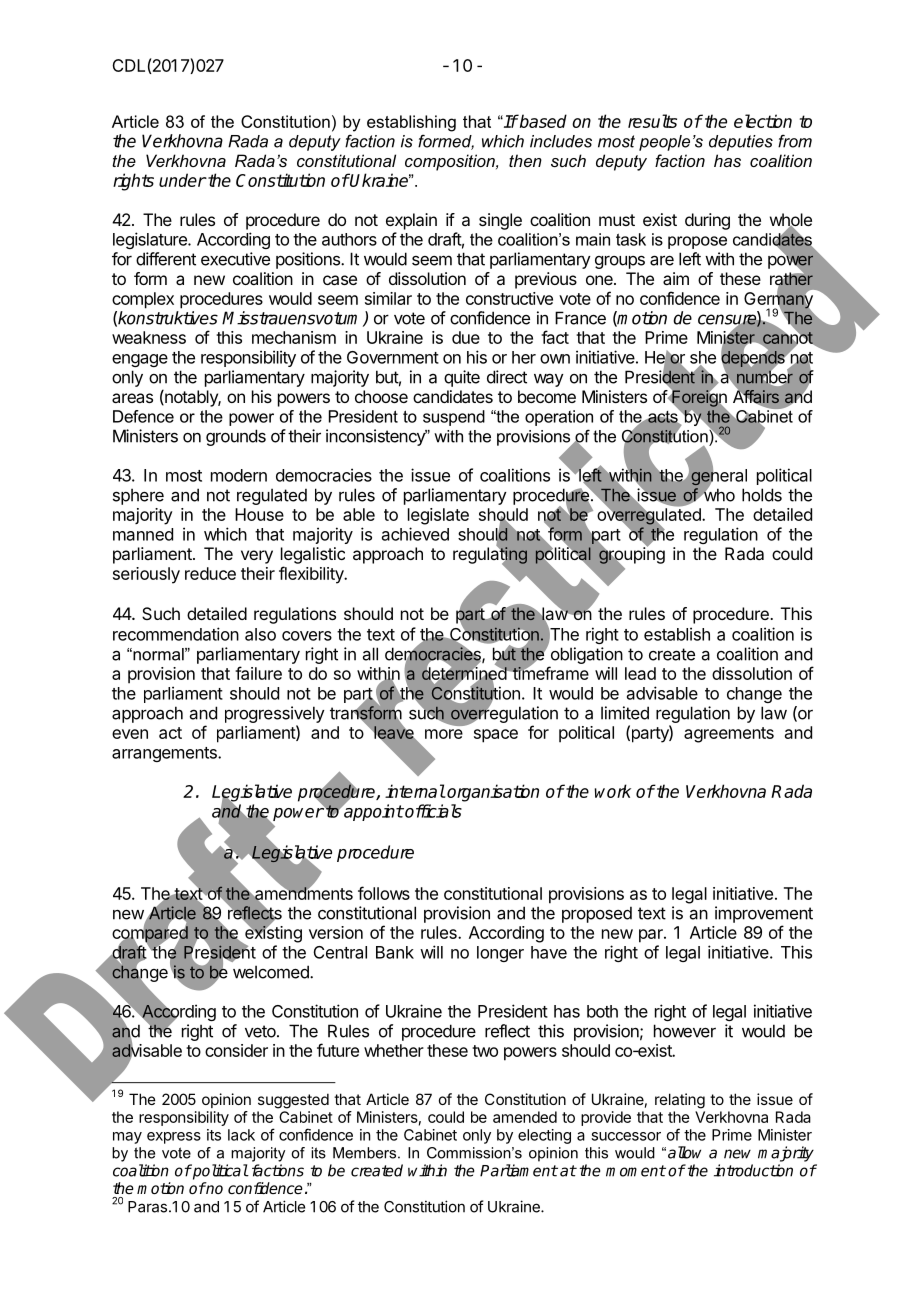 This page has height=1308, width=924. What do you see at coordinates (741, 143) in the page?
I see `deputies` at bounding box center [741, 143].
